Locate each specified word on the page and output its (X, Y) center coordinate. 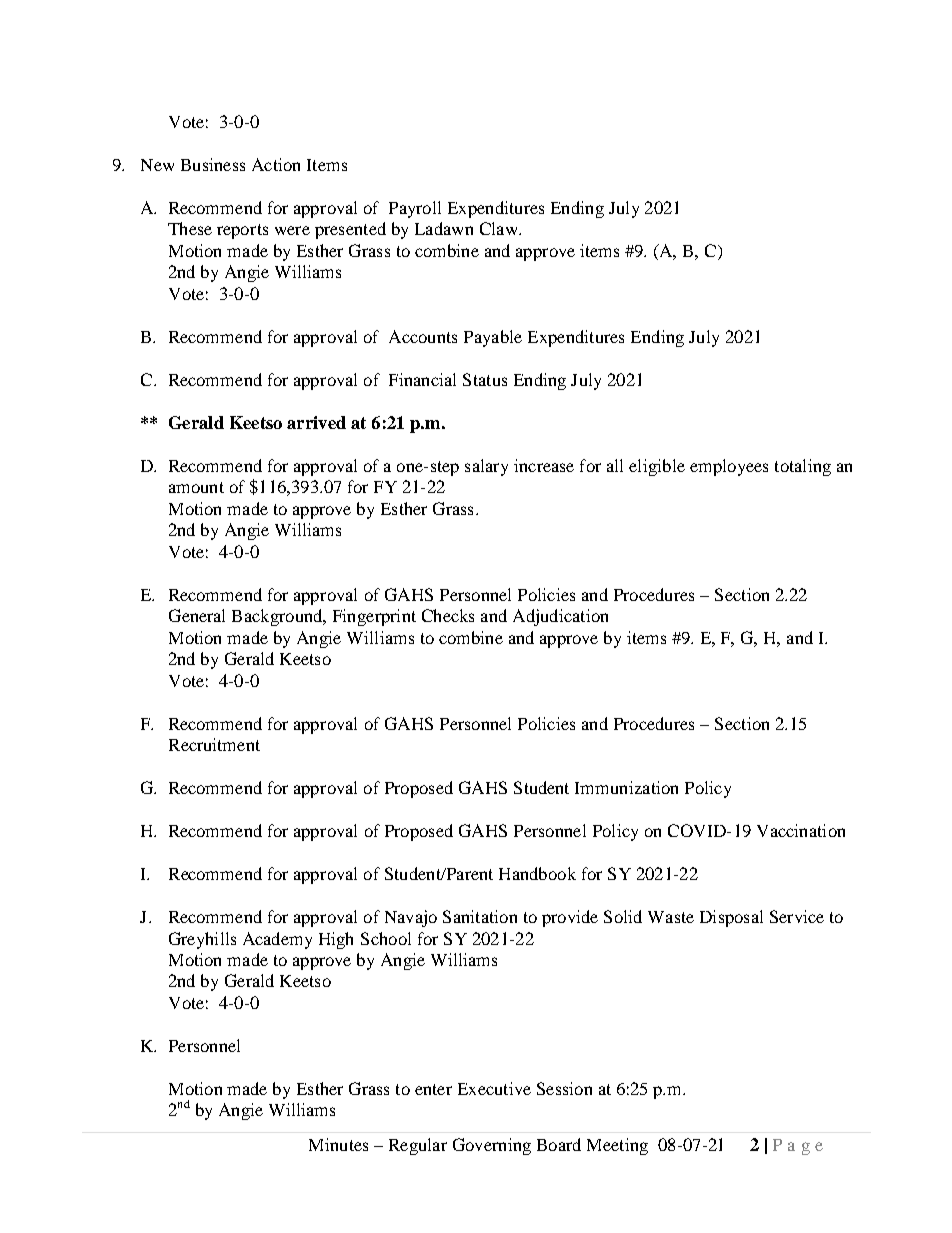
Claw (500, 228)
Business (213, 164)
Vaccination (801, 830)
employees (729, 467)
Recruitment (214, 744)
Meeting (617, 1146)
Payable (493, 338)
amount (196, 487)
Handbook (537, 873)
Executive (494, 1088)
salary (486, 467)
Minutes (338, 1144)
